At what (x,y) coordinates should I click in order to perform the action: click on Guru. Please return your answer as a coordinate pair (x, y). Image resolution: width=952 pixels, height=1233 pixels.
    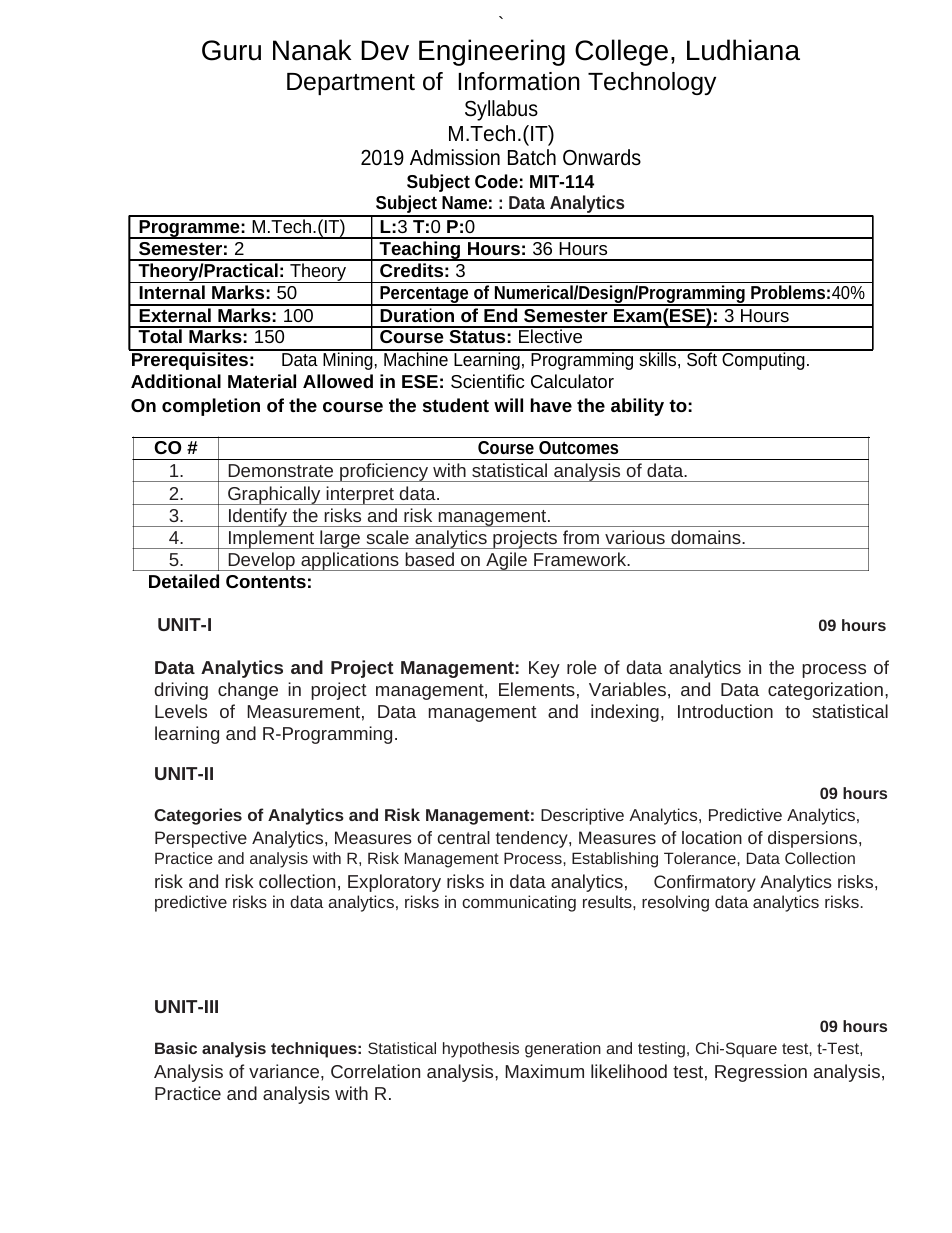
    Looking at the image, I should click on (231, 50).
